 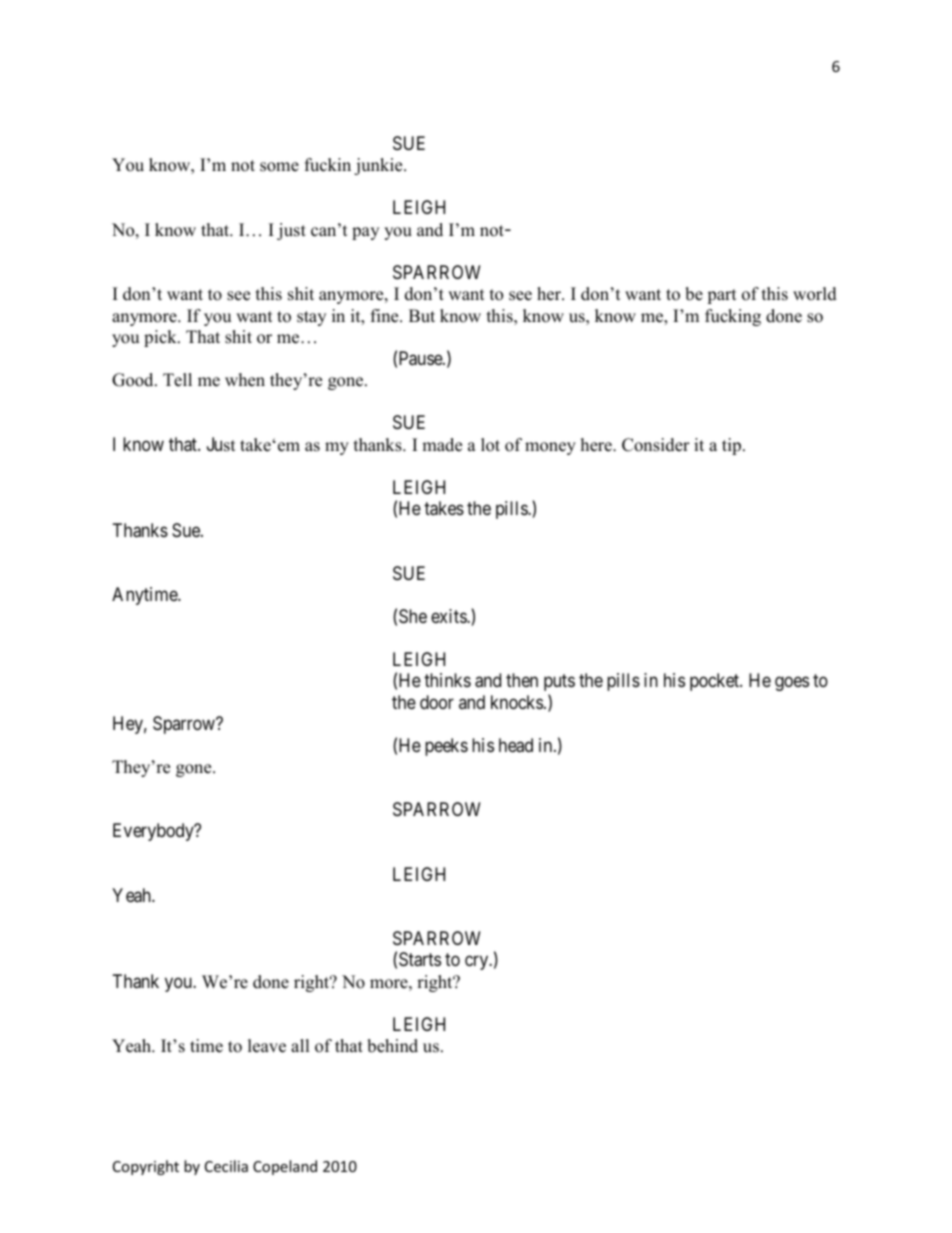 What do you see at coordinates (226, 1166) in the image?
I see `Cecilia` at bounding box center [226, 1166].
